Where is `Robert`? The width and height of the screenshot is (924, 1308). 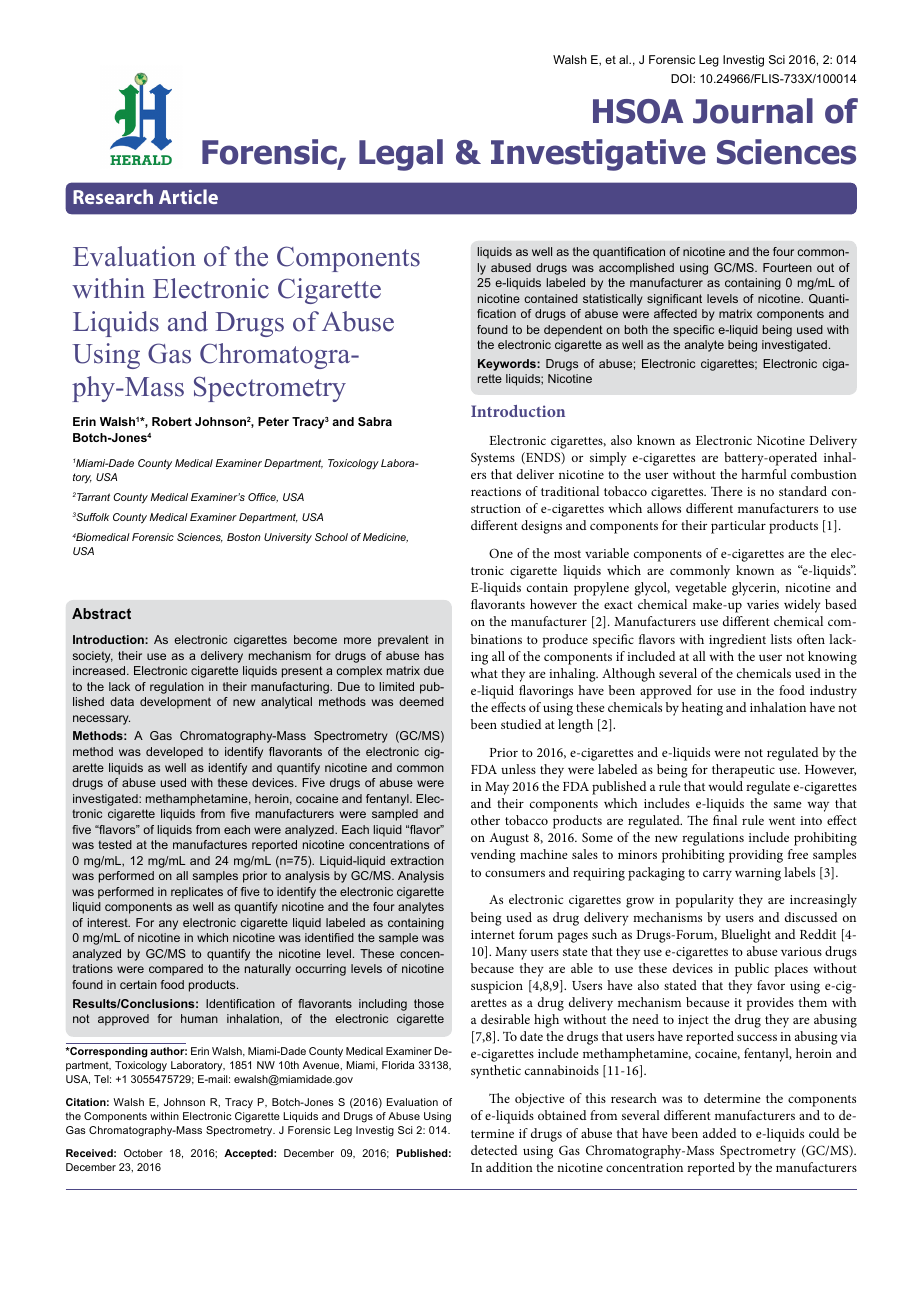
Robert is located at coordinates (172, 421).
